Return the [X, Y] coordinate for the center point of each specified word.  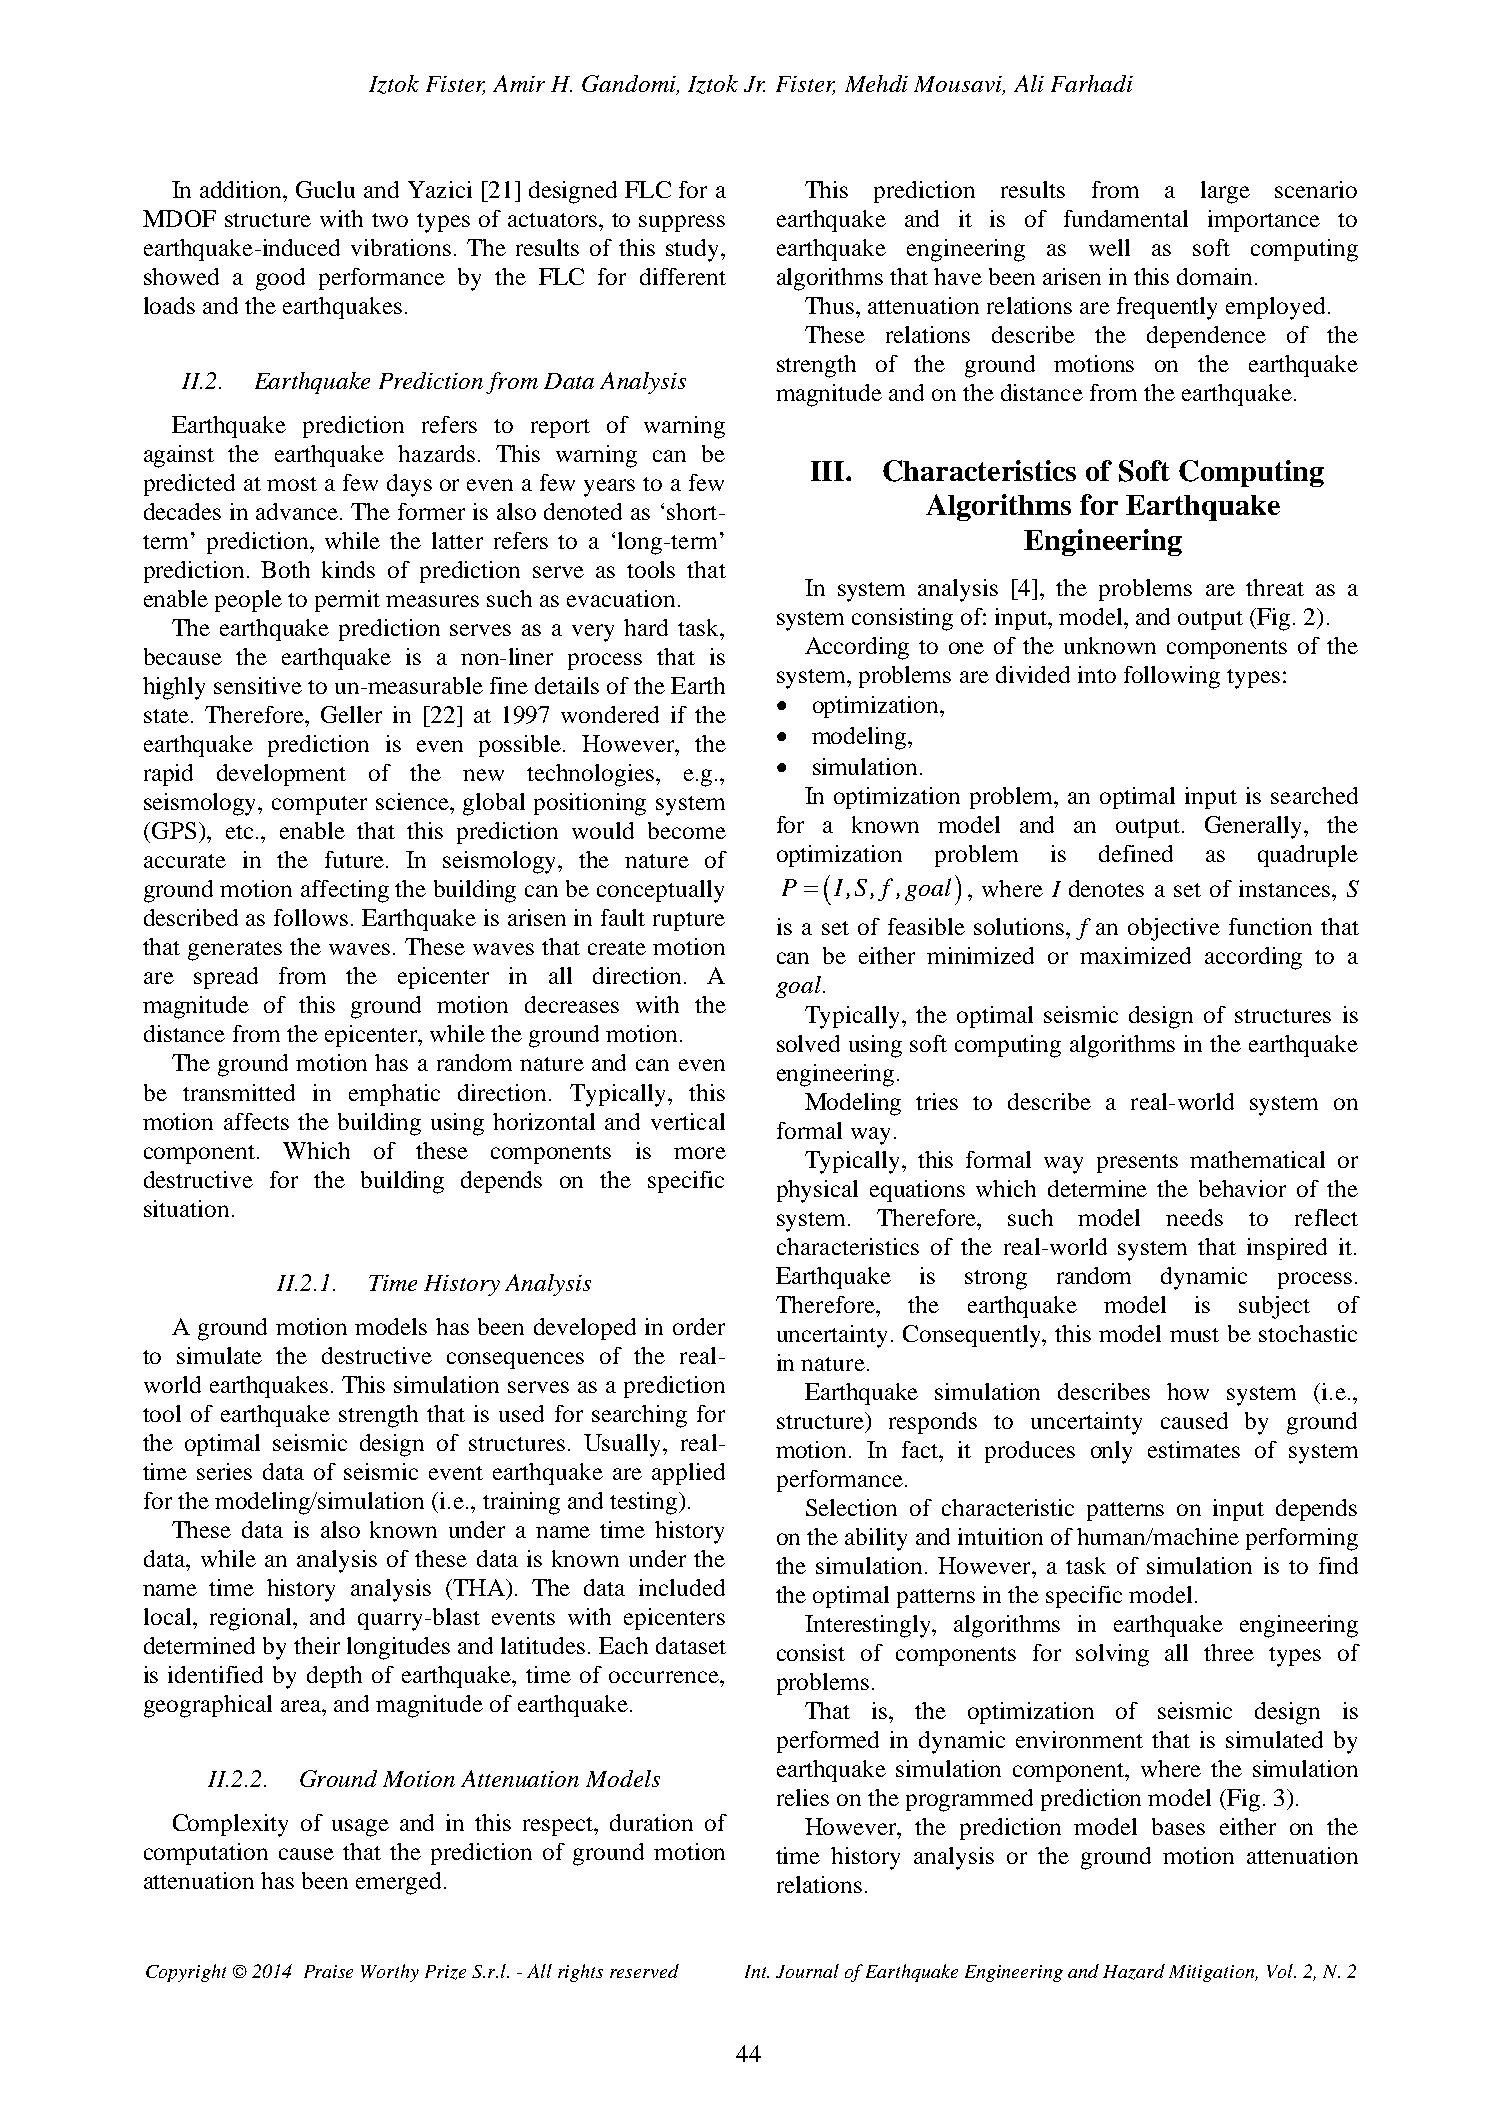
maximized [1135, 955]
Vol [1281, 1971]
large [1225, 192]
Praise [328, 1971]
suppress [682, 223]
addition [242, 189]
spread [226, 978]
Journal [807, 1971]
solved [808, 1043]
